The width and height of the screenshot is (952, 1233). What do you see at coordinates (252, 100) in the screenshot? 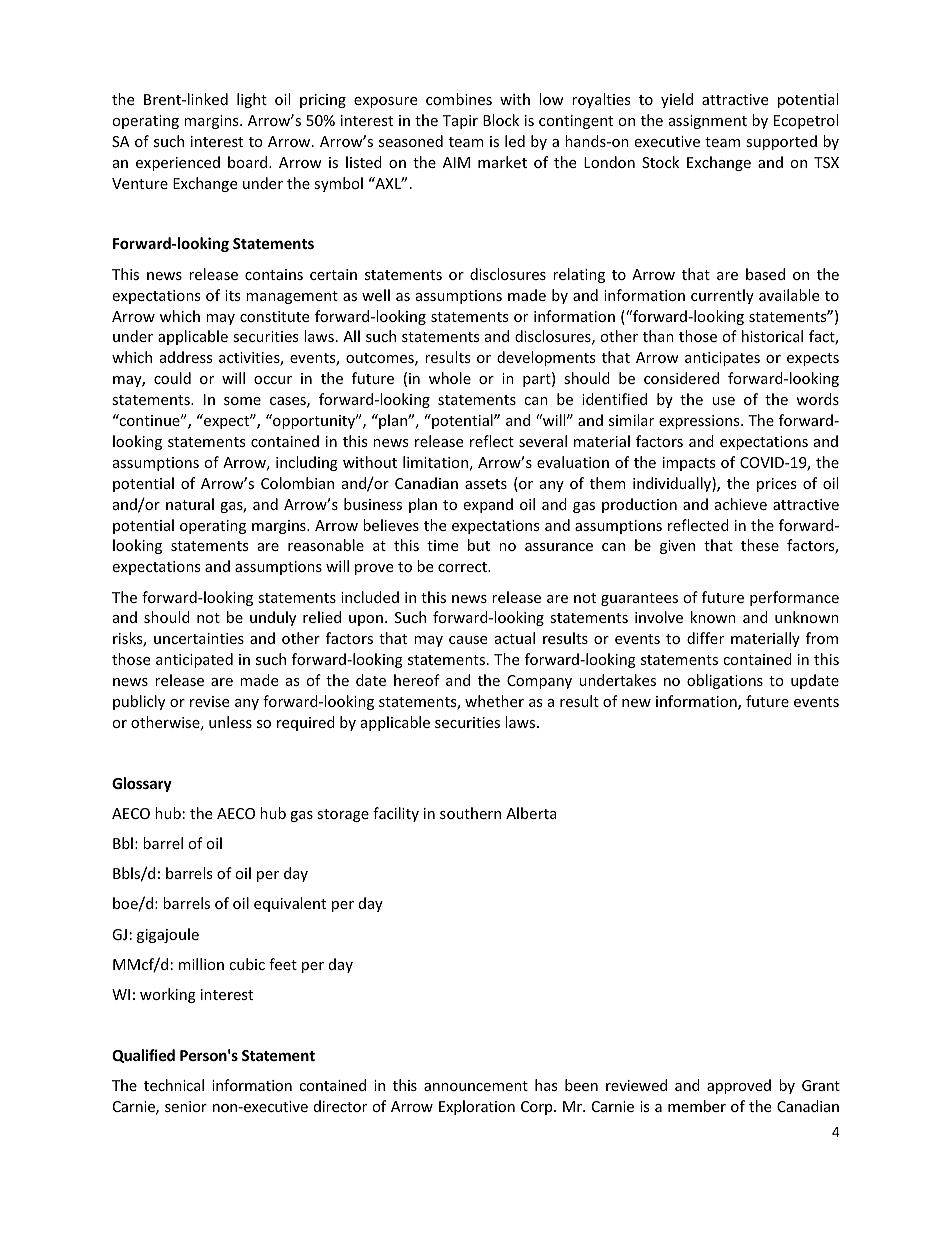
I see `light` at bounding box center [252, 100].
